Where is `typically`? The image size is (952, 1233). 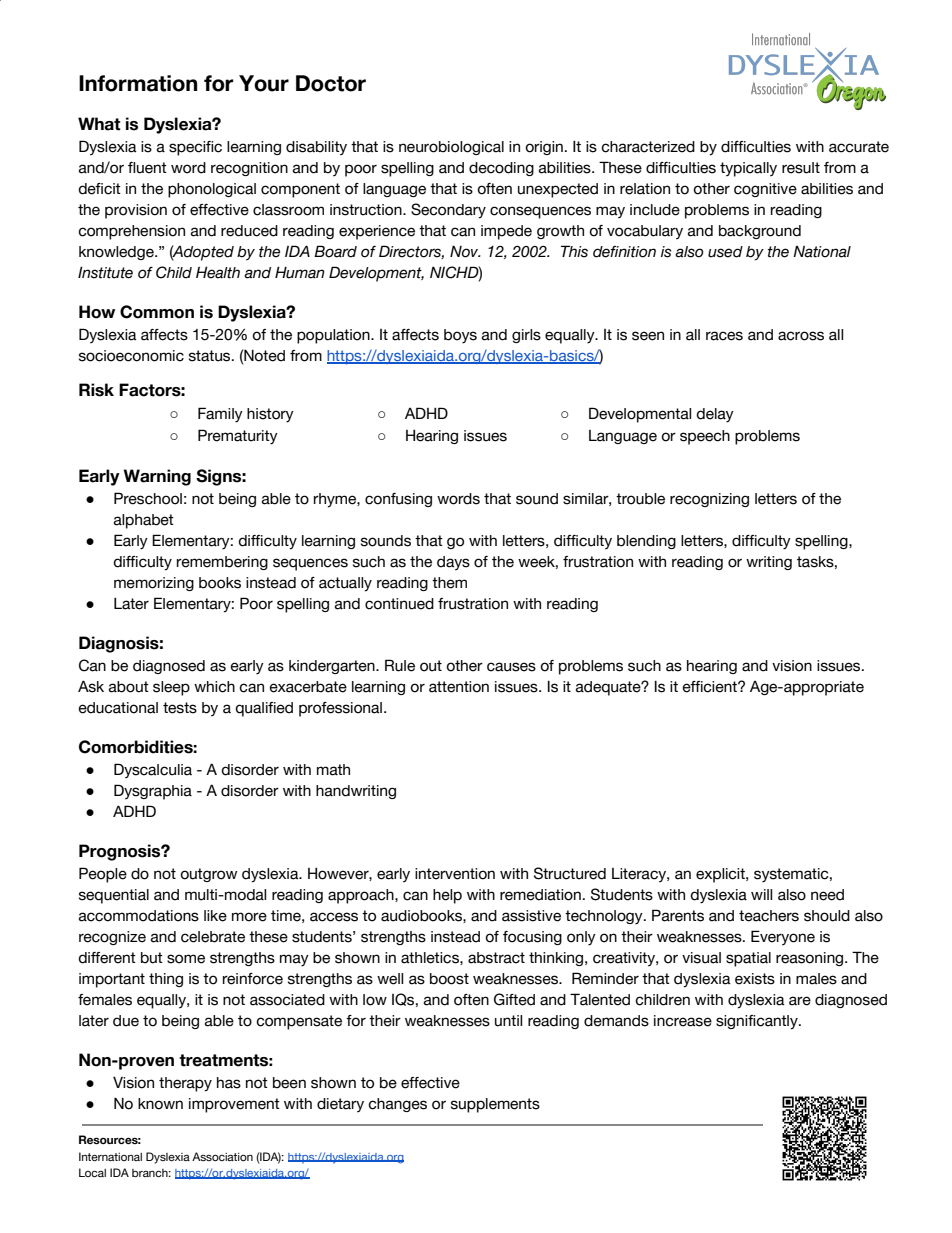
typically is located at coordinates (748, 169).
